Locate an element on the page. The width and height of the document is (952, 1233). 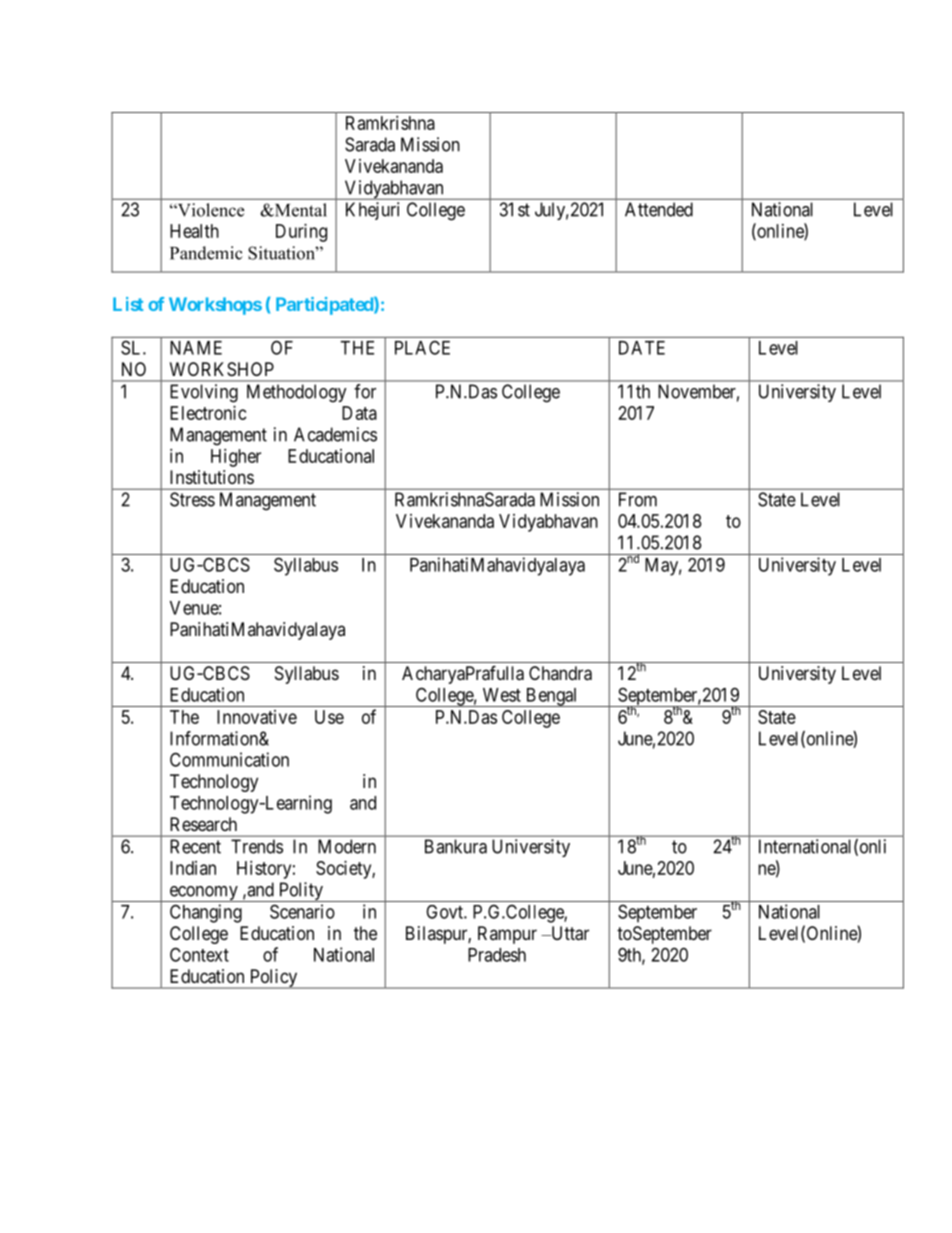
Context is located at coordinates (199, 954).
